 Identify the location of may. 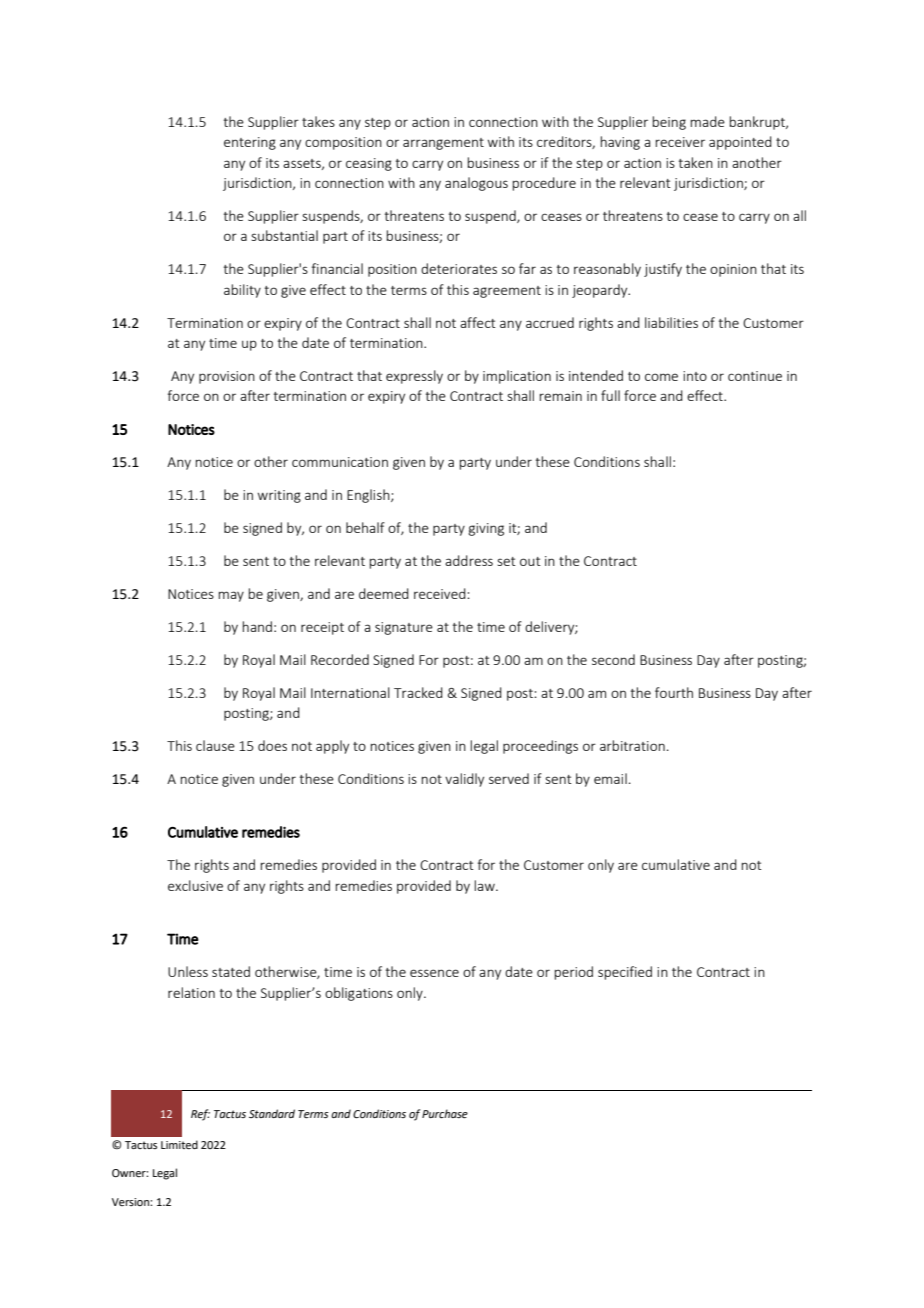
(231, 596).
